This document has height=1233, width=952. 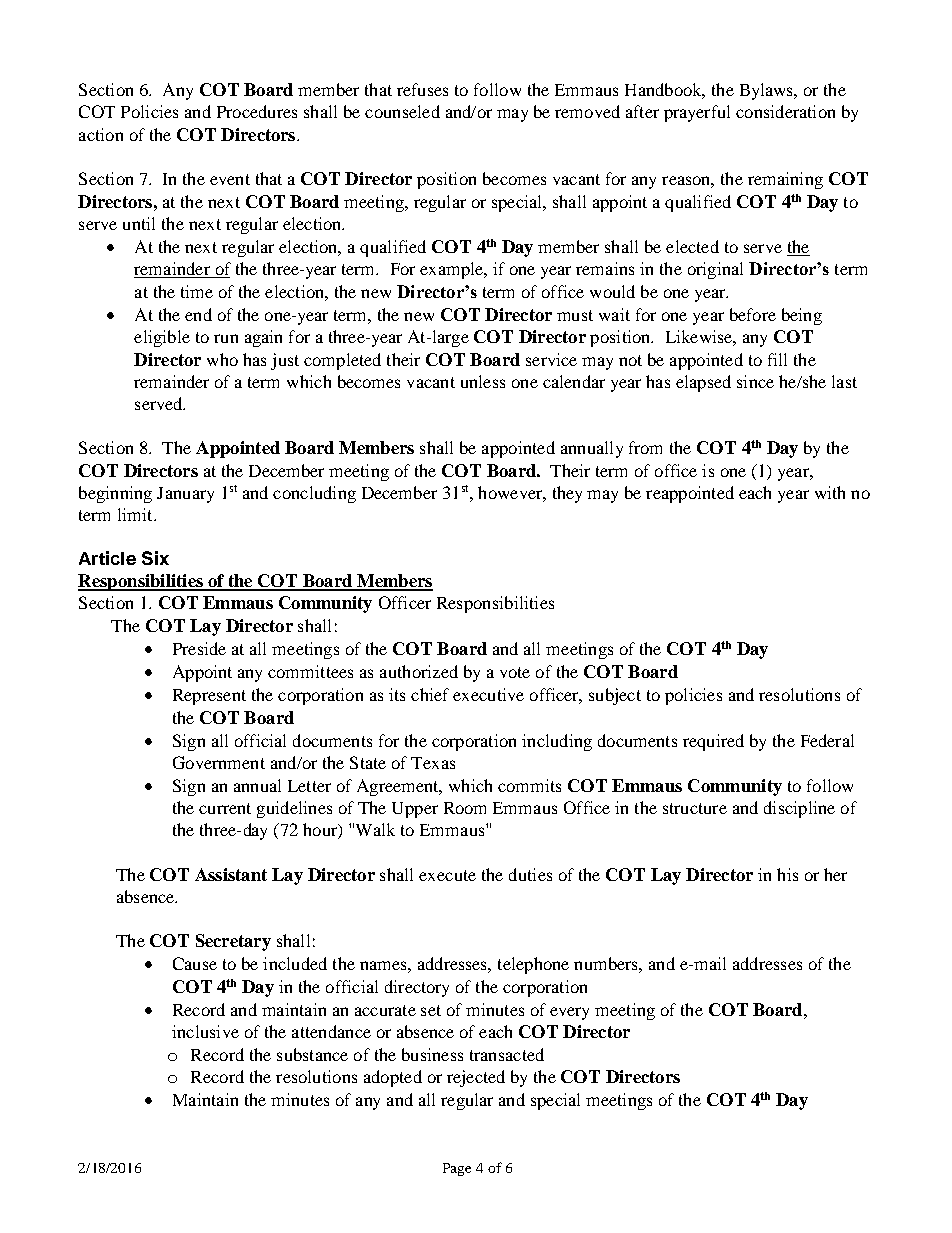 What do you see at coordinates (785, 111) in the document?
I see `consideration` at bounding box center [785, 111].
